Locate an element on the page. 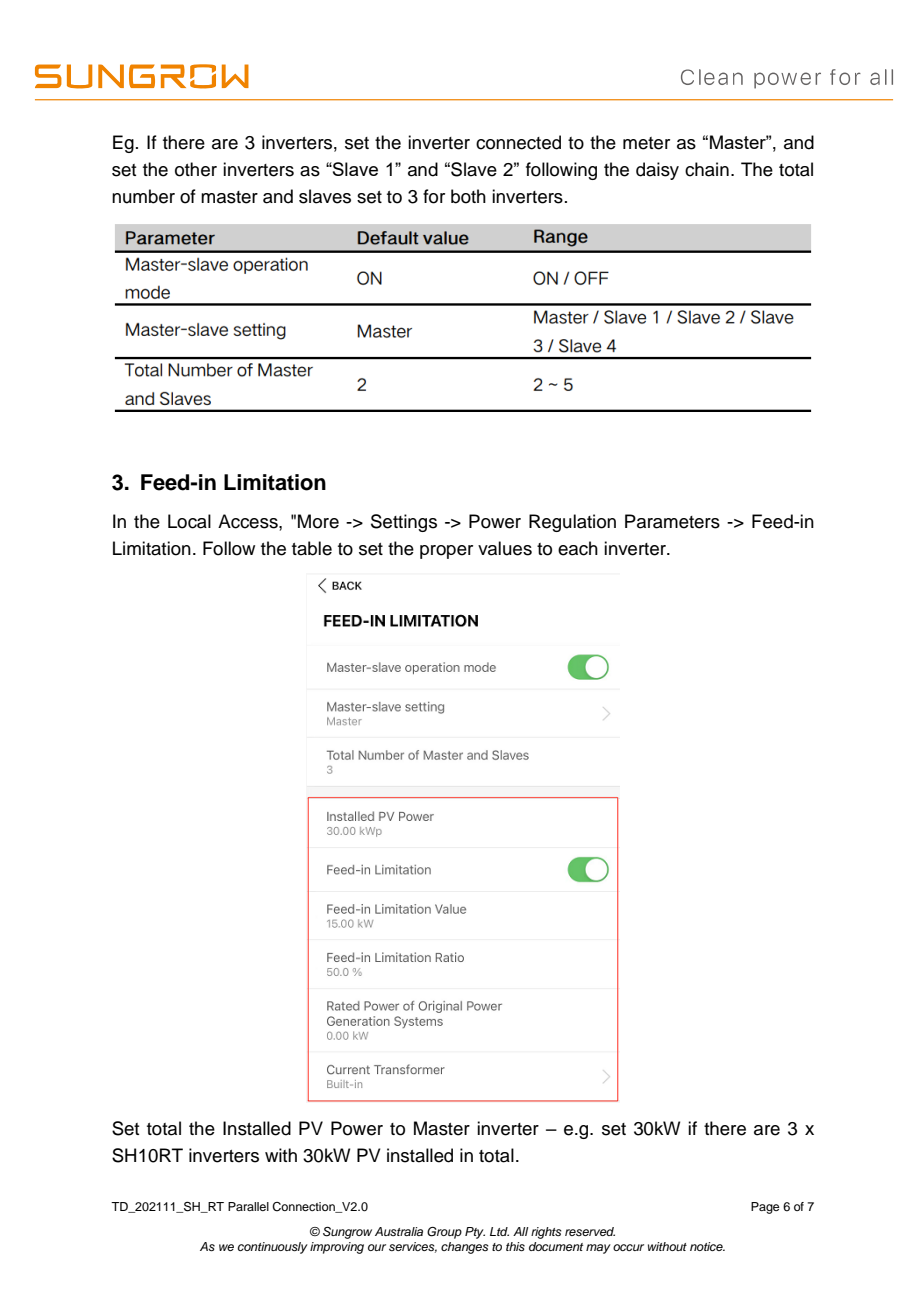 The width and height of the image is (924, 1308). table is located at coordinates (312, 548).
